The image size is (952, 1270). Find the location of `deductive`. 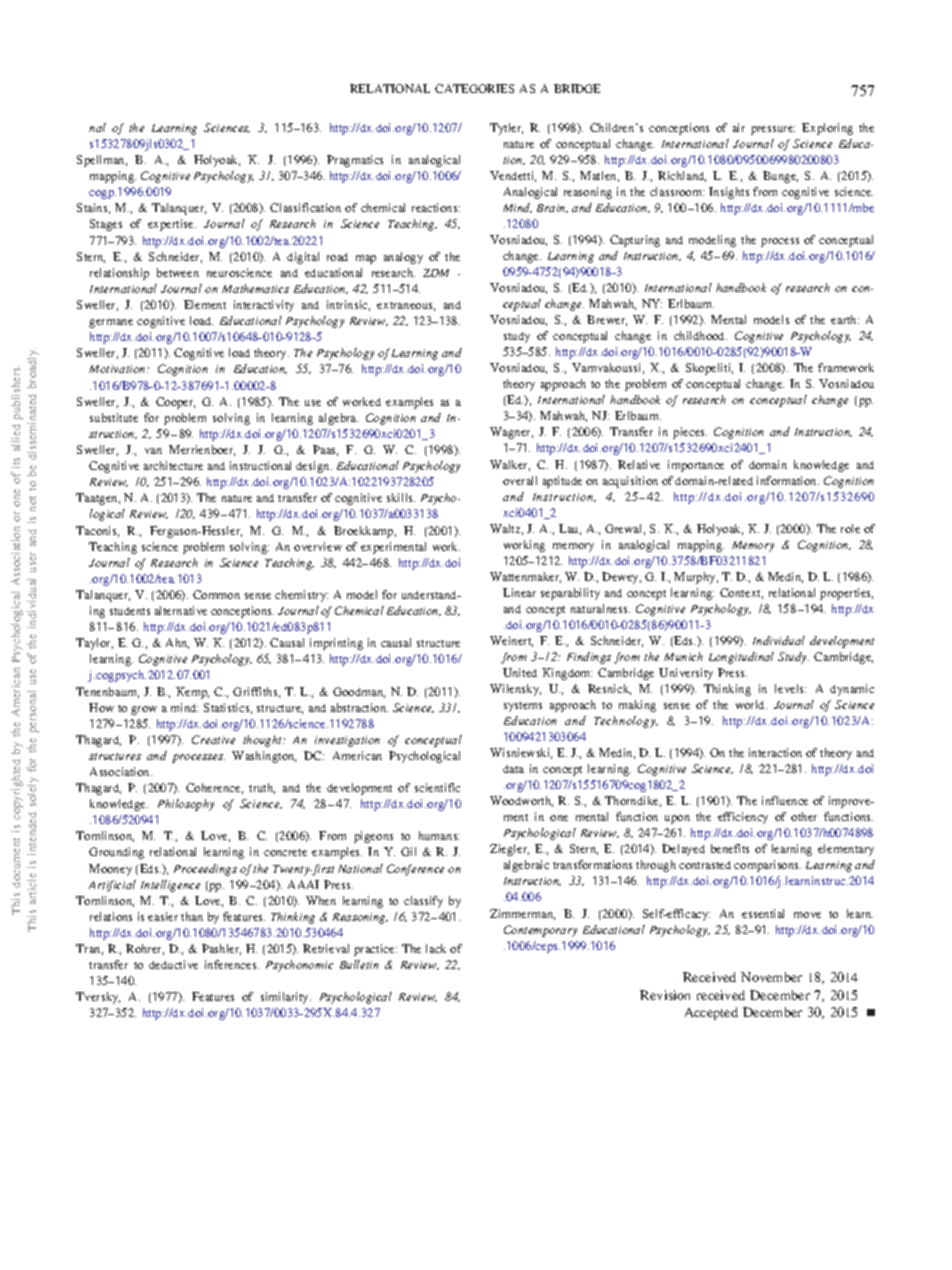

deductive is located at coordinates (173, 964).
